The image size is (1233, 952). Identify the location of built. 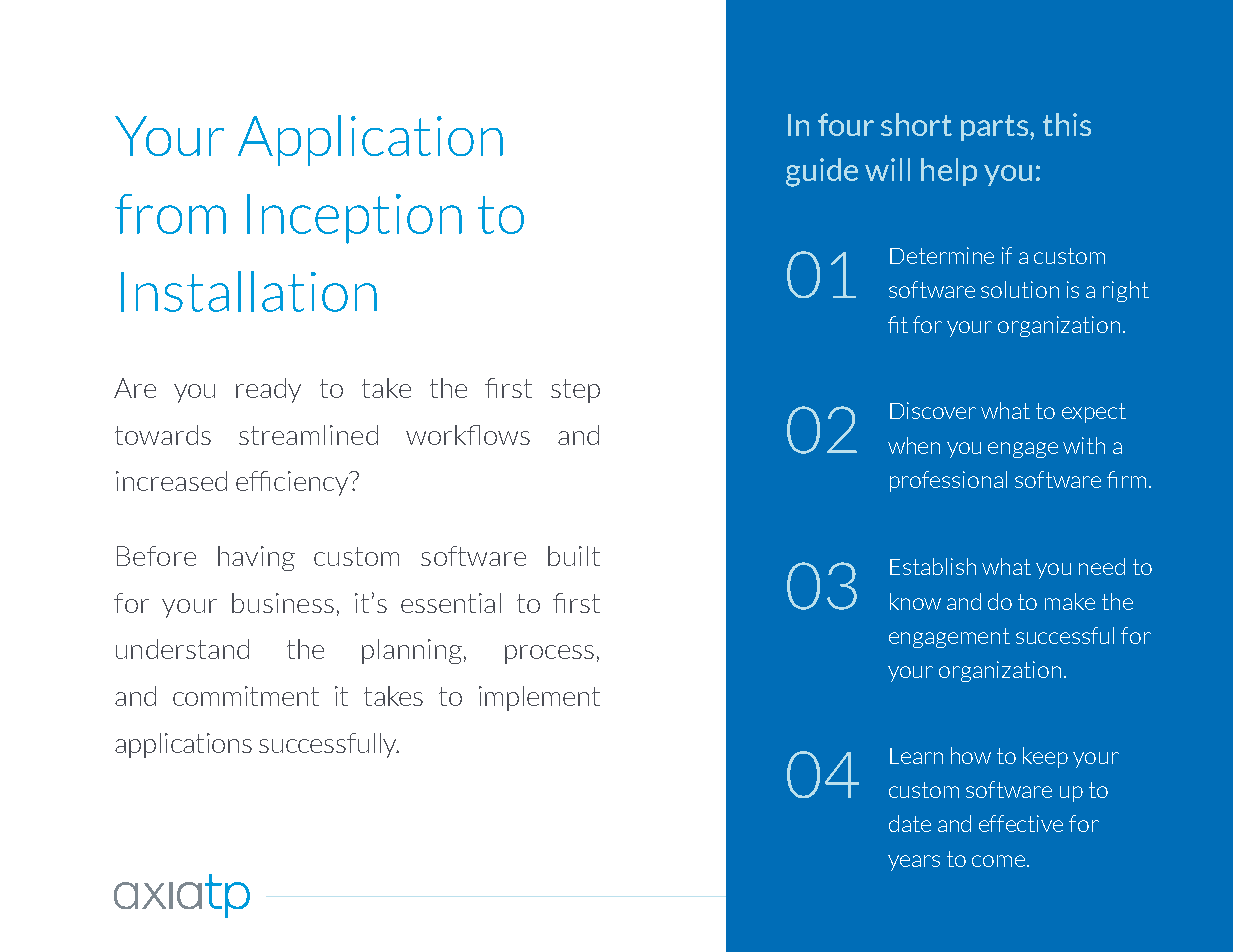
(574, 556).
